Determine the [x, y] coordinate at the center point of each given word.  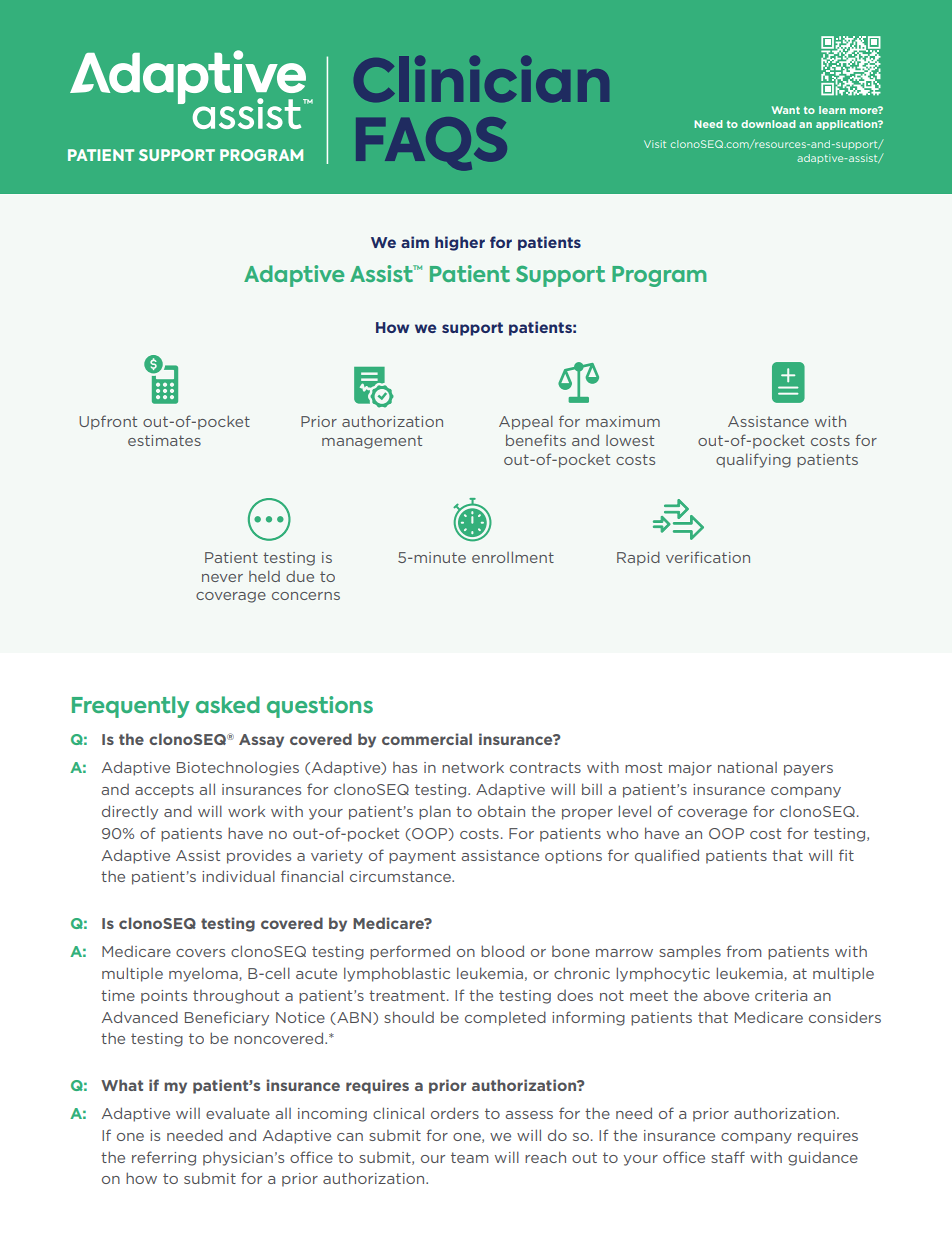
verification [708, 557]
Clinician [481, 79]
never [222, 578]
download [768, 124]
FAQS [431, 144]
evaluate [238, 1113]
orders [455, 1113]
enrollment [513, 557]
